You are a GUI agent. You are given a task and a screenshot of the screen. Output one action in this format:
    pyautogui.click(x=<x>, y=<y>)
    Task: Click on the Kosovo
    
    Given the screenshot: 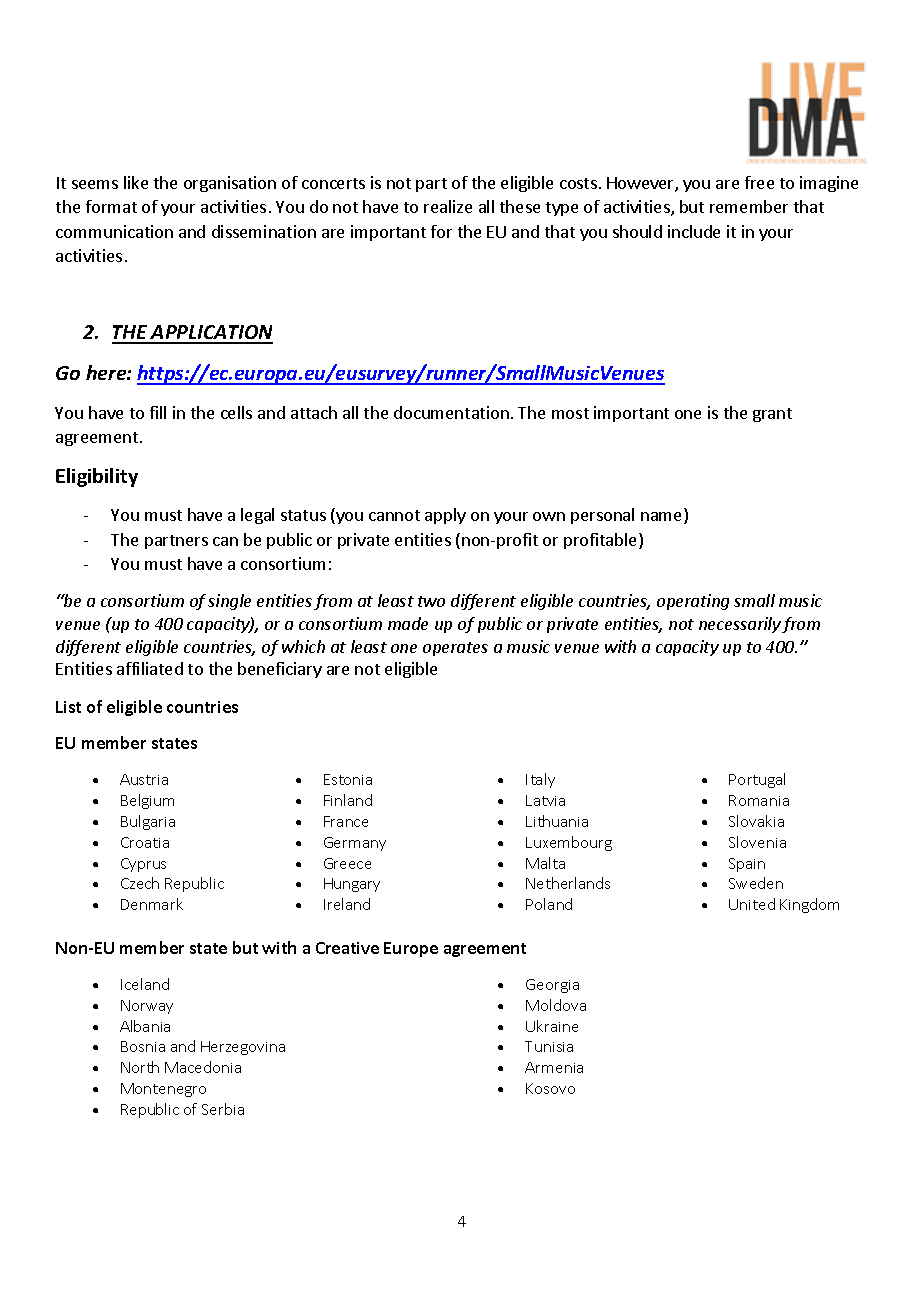 What is the action you would take?
    pyautogui.click(x=550, y=1088)
